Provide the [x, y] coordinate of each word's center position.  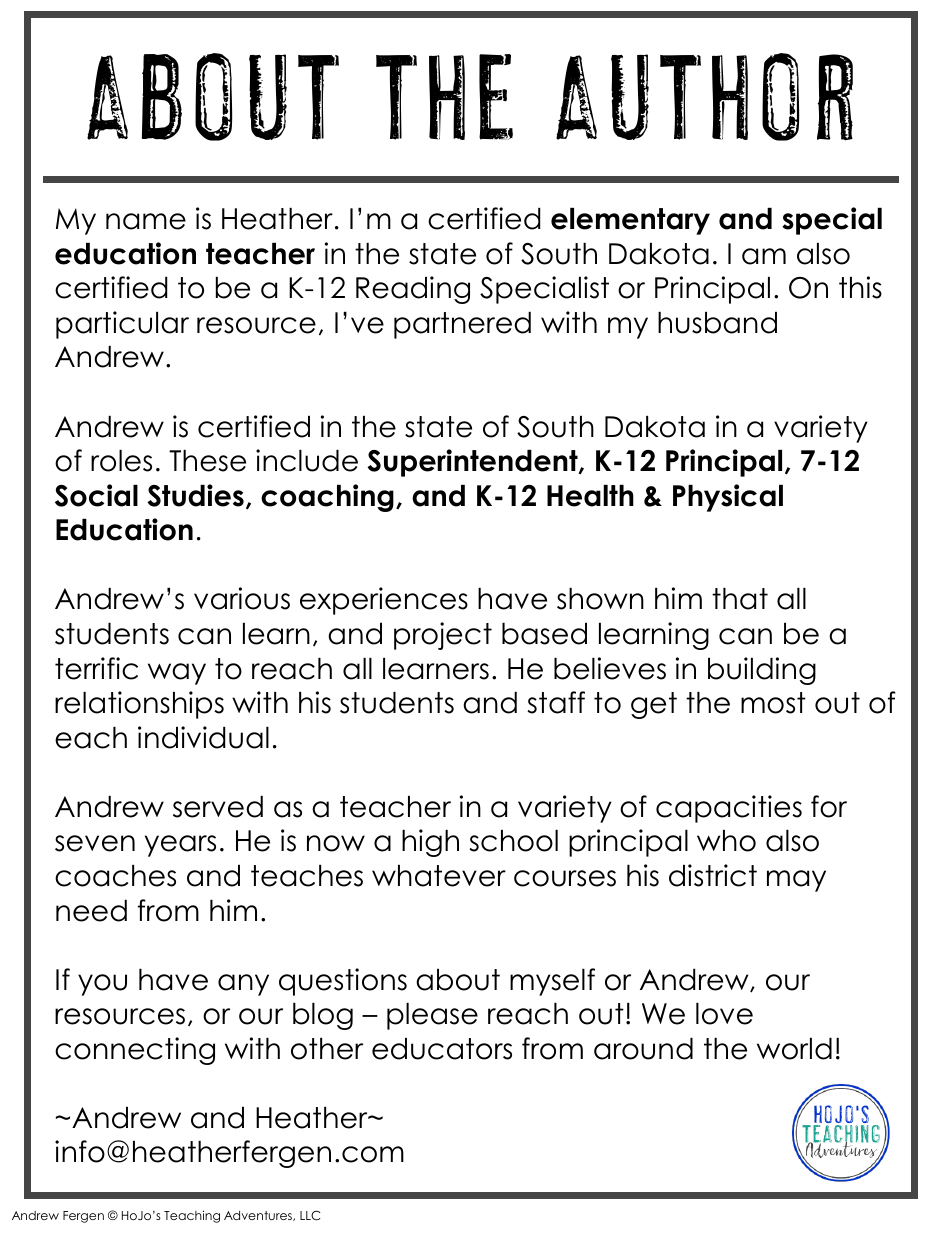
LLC [310, 1215]
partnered [462, 325]
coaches [115, 876]
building [762, 671]
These [207, 461]
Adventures [259, 1216]
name [146, 221]
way [177, 674]
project [443, 636]
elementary [630, 221]
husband [717, 323]
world [794, 1049]
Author [704, 97]
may [796, 881]
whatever [439, 876]
